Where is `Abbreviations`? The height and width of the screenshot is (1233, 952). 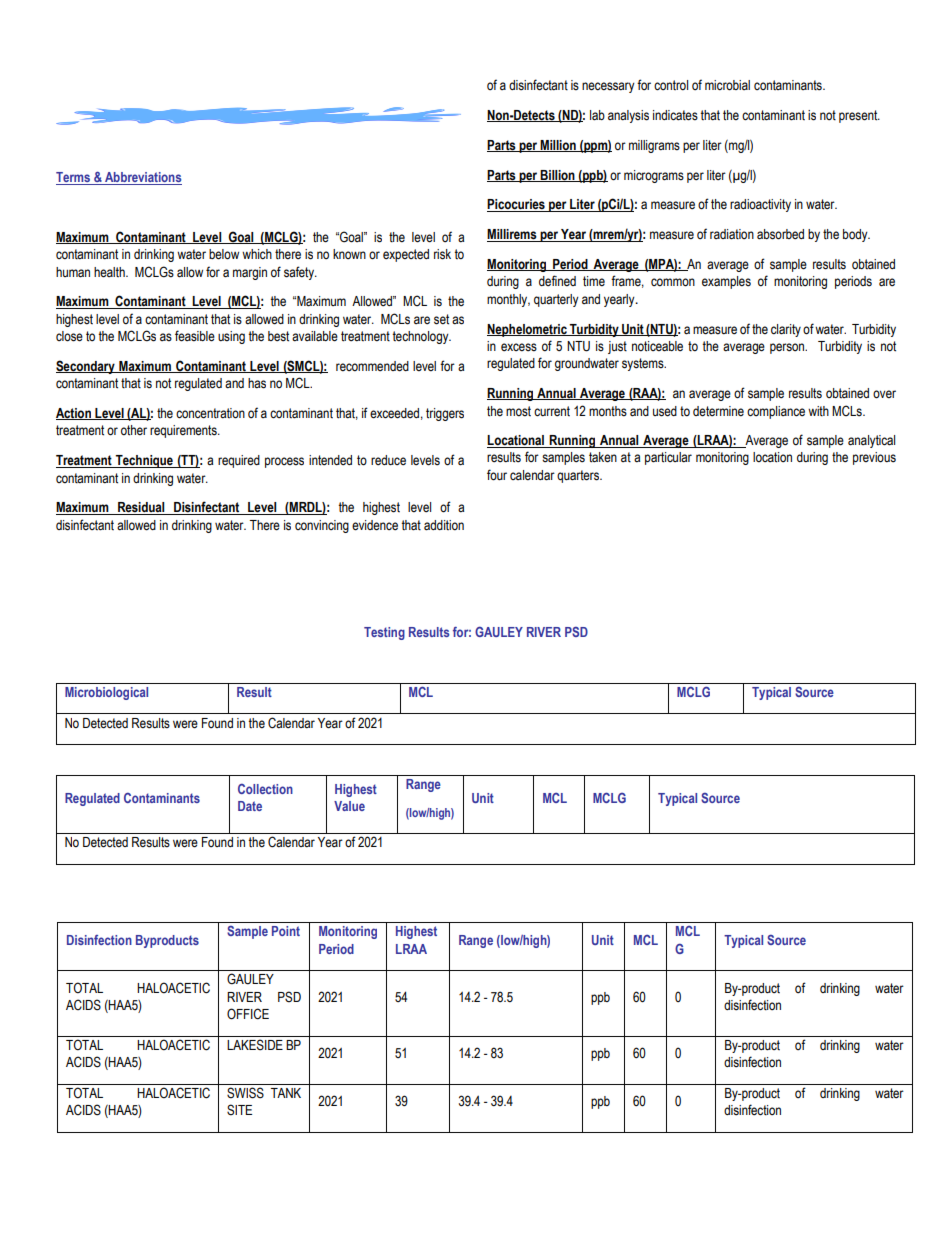 Abbreviations is located at coordinates (142, 178).
